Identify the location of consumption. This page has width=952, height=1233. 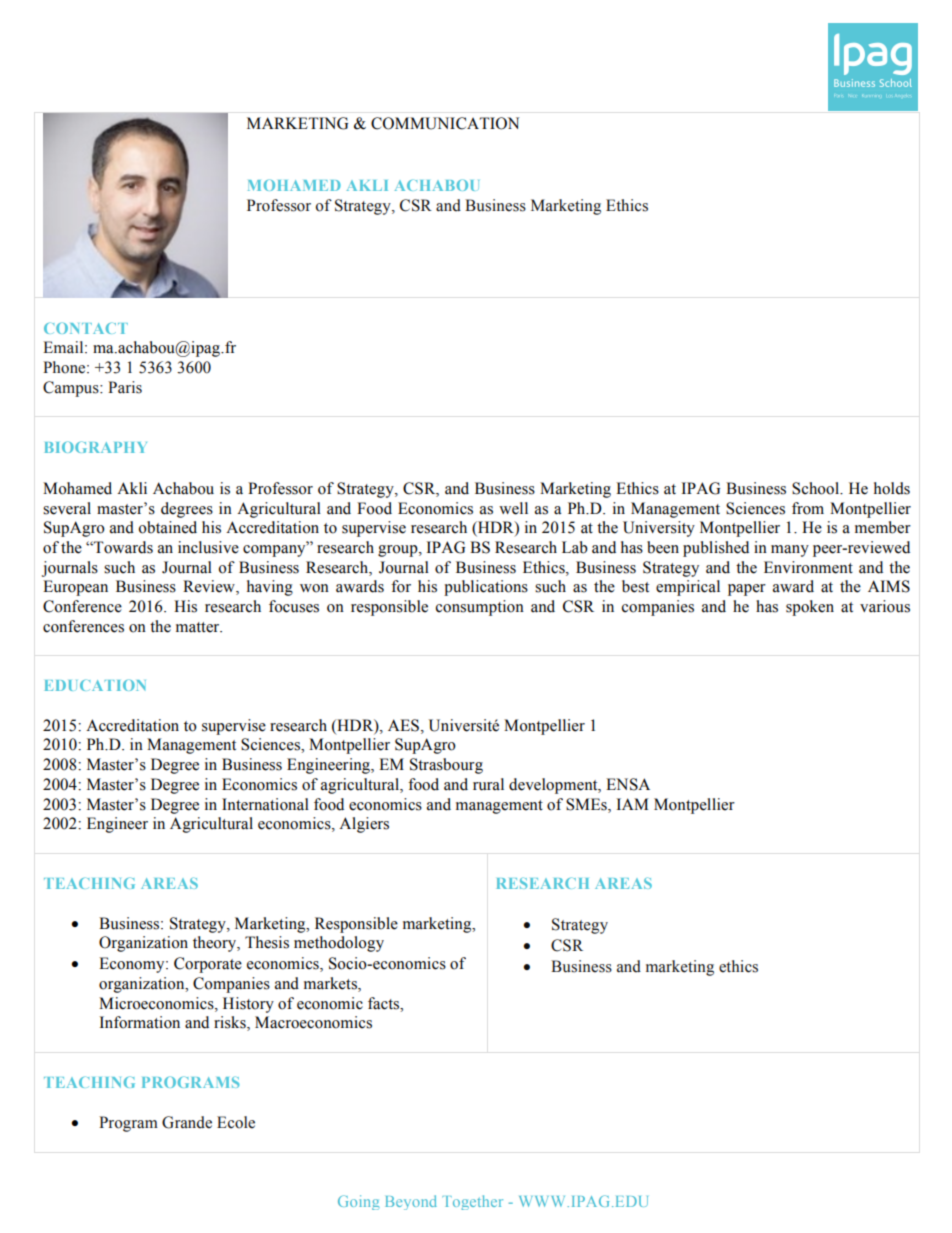
(480, 608).
